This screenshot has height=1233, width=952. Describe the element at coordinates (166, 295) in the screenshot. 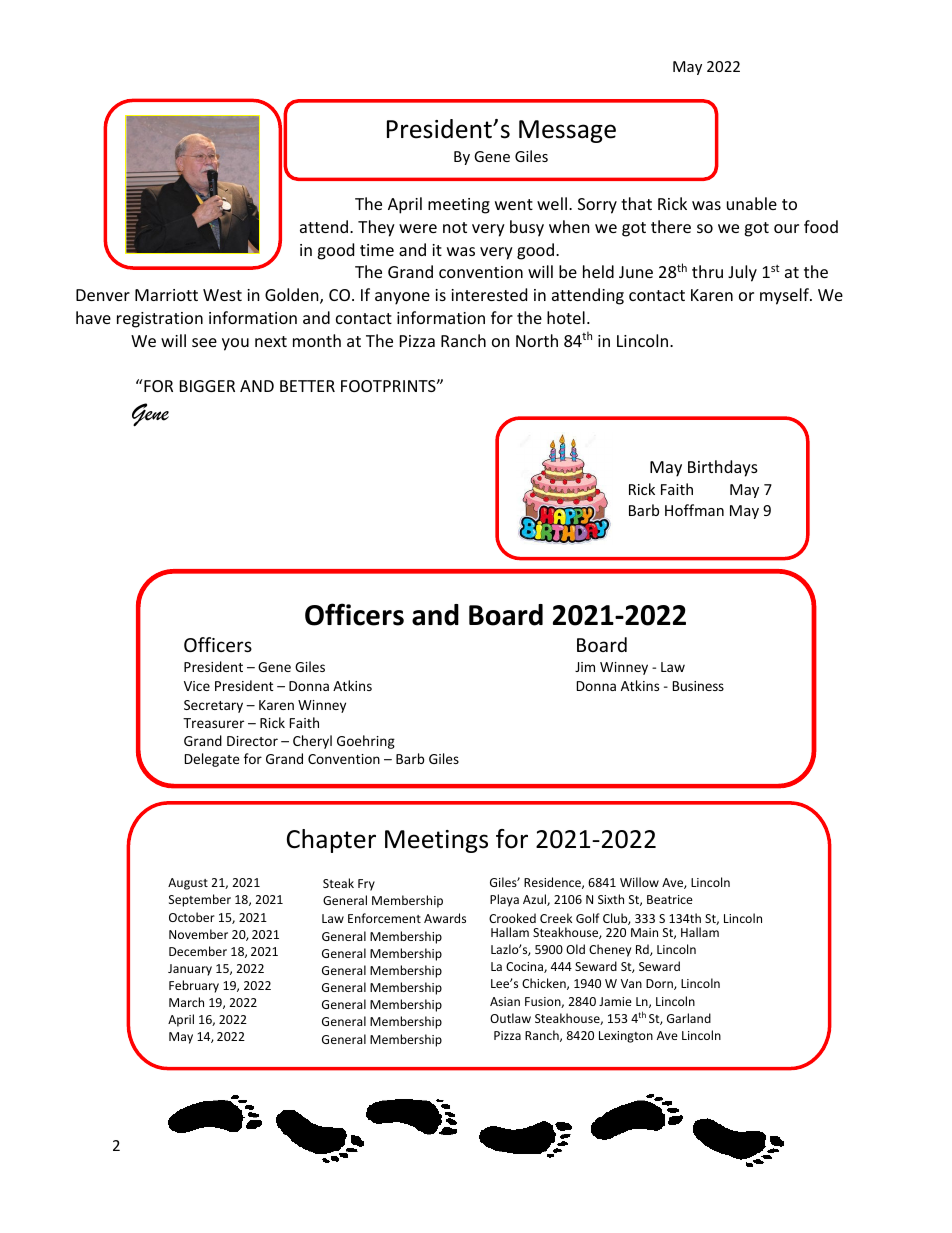

I see `Marriott` at that location.
